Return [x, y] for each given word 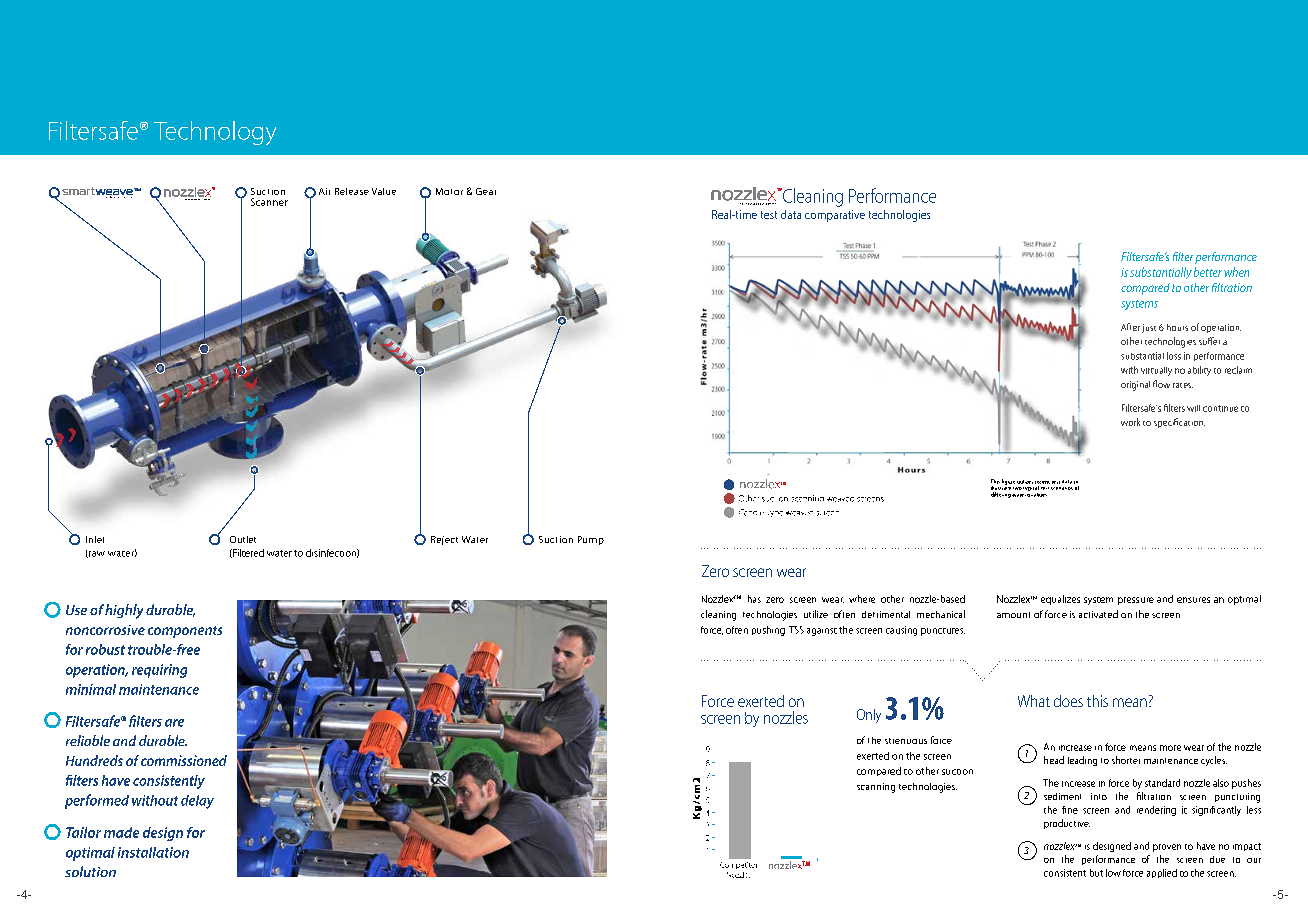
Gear [486, 191]
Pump [591, 540]
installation [153, 852]
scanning [876, 788]
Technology [215, 133]
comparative [835, 216]
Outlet [243, 539]
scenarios [1062, 488]
